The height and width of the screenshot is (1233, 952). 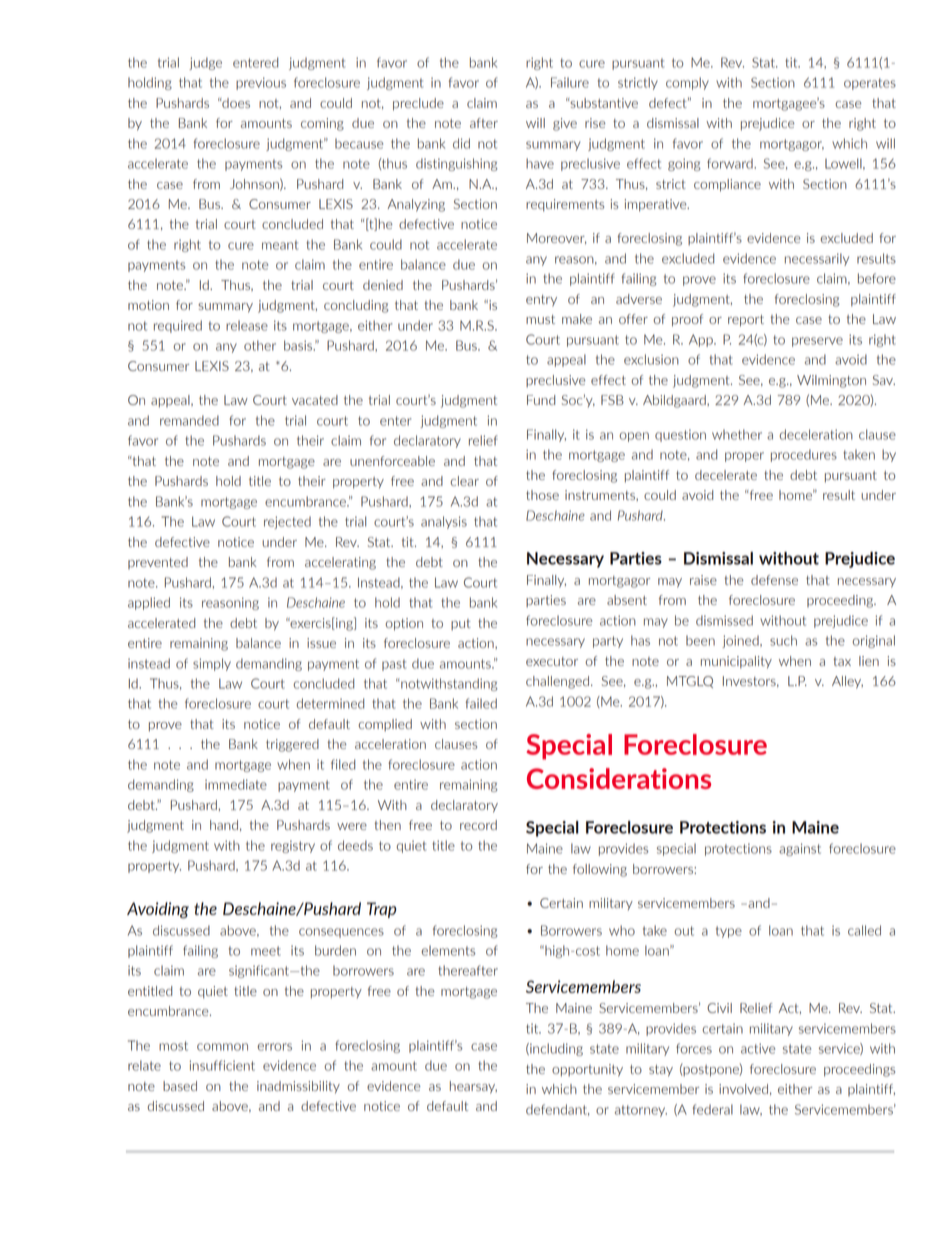 I want to click on prevented, so click(x=158, y=563).
